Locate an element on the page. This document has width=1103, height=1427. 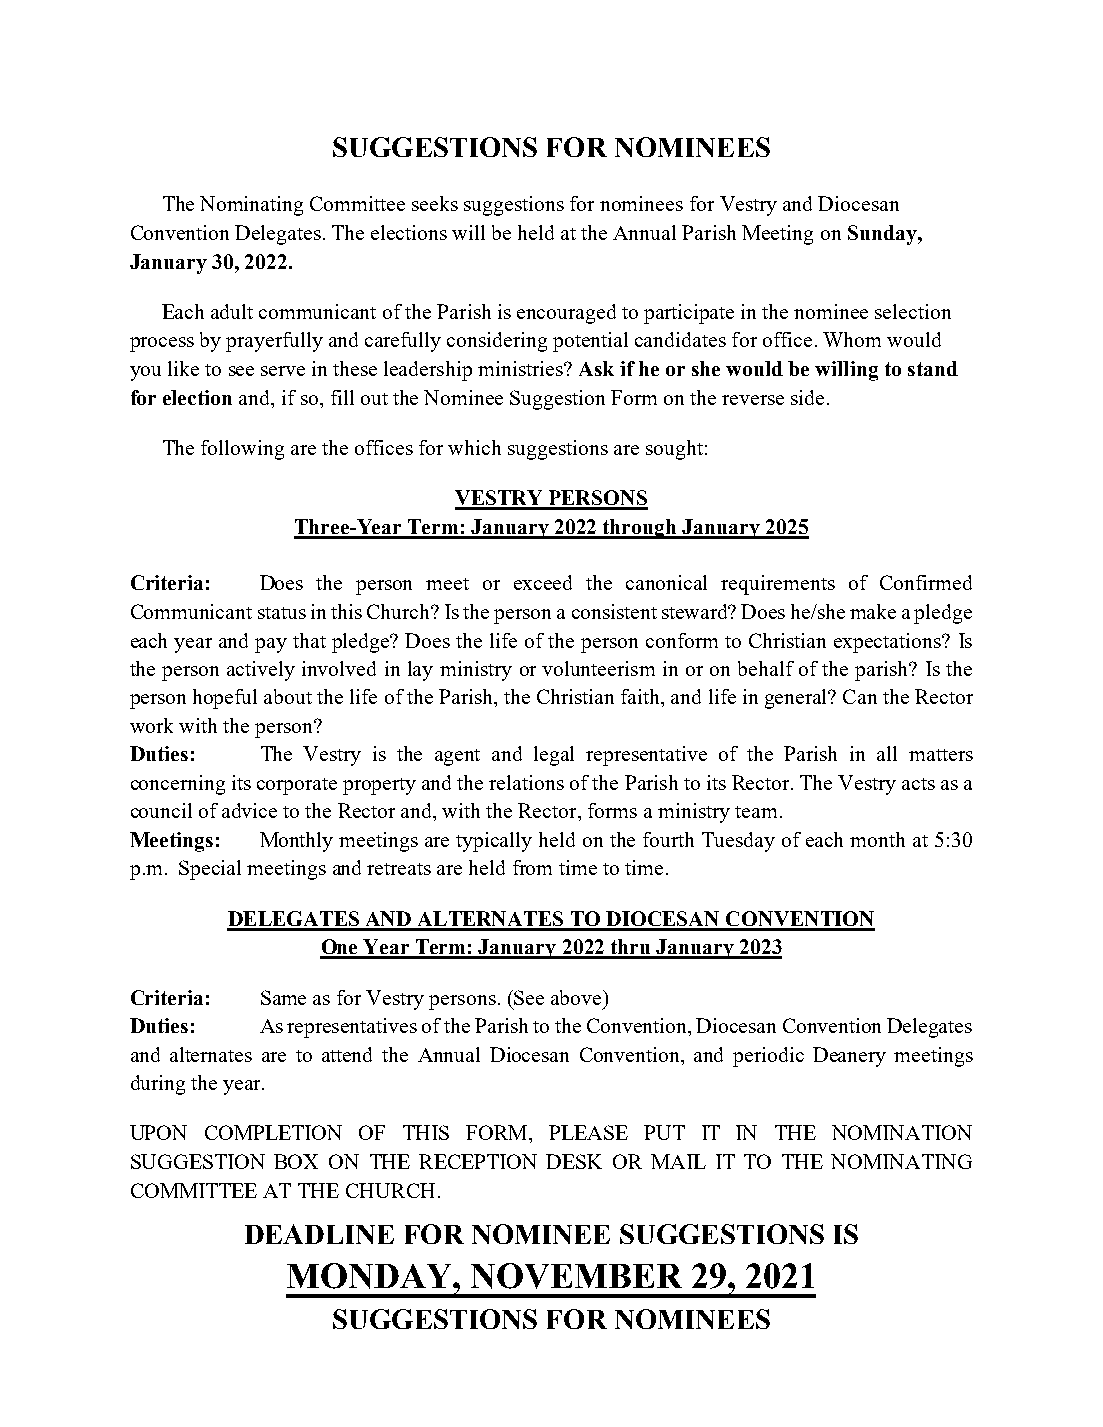
DEADLINE is located at coordinates (319, 1234).
